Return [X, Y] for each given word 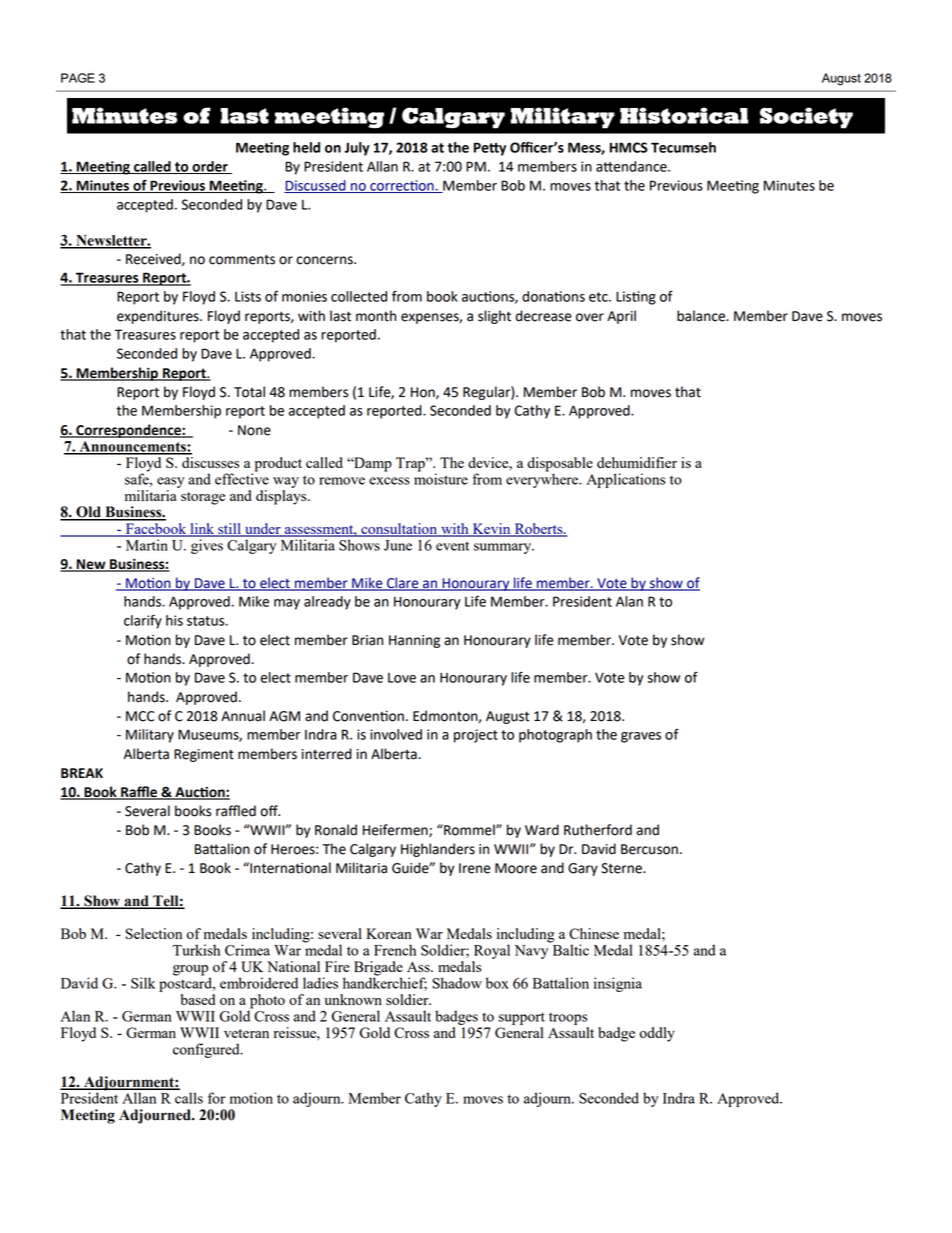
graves [641, 737]
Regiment [204, 755]
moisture [441, 478]
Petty [490, 149]
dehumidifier [637, 462]
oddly [657, 1034]
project [476, 736]
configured [207, 1050]
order [210, 167]
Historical [684, 115]
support [522, 1018]
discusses [210, 462]
